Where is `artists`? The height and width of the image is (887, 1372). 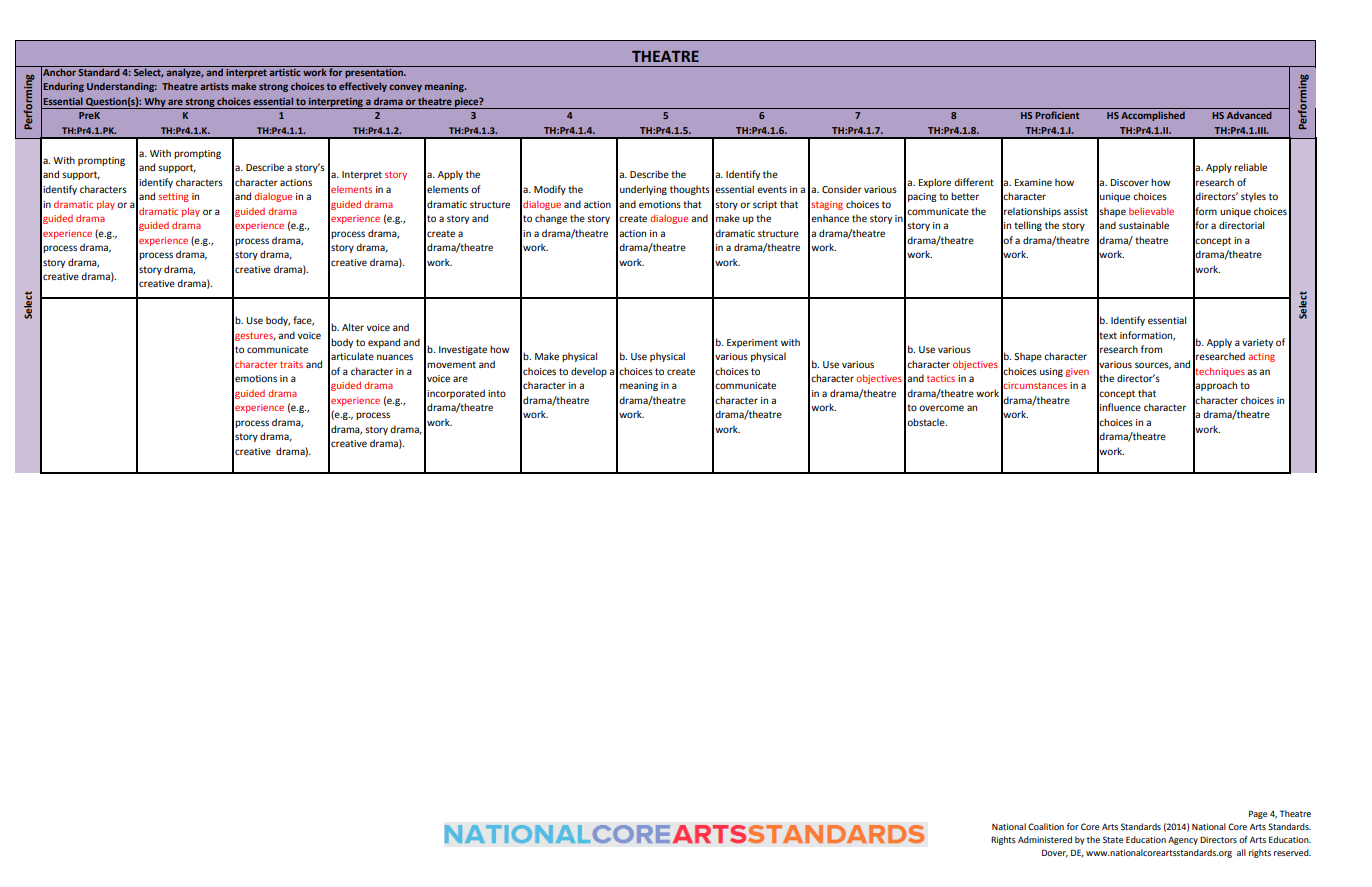 artists is located at coordinates (214, 86).
